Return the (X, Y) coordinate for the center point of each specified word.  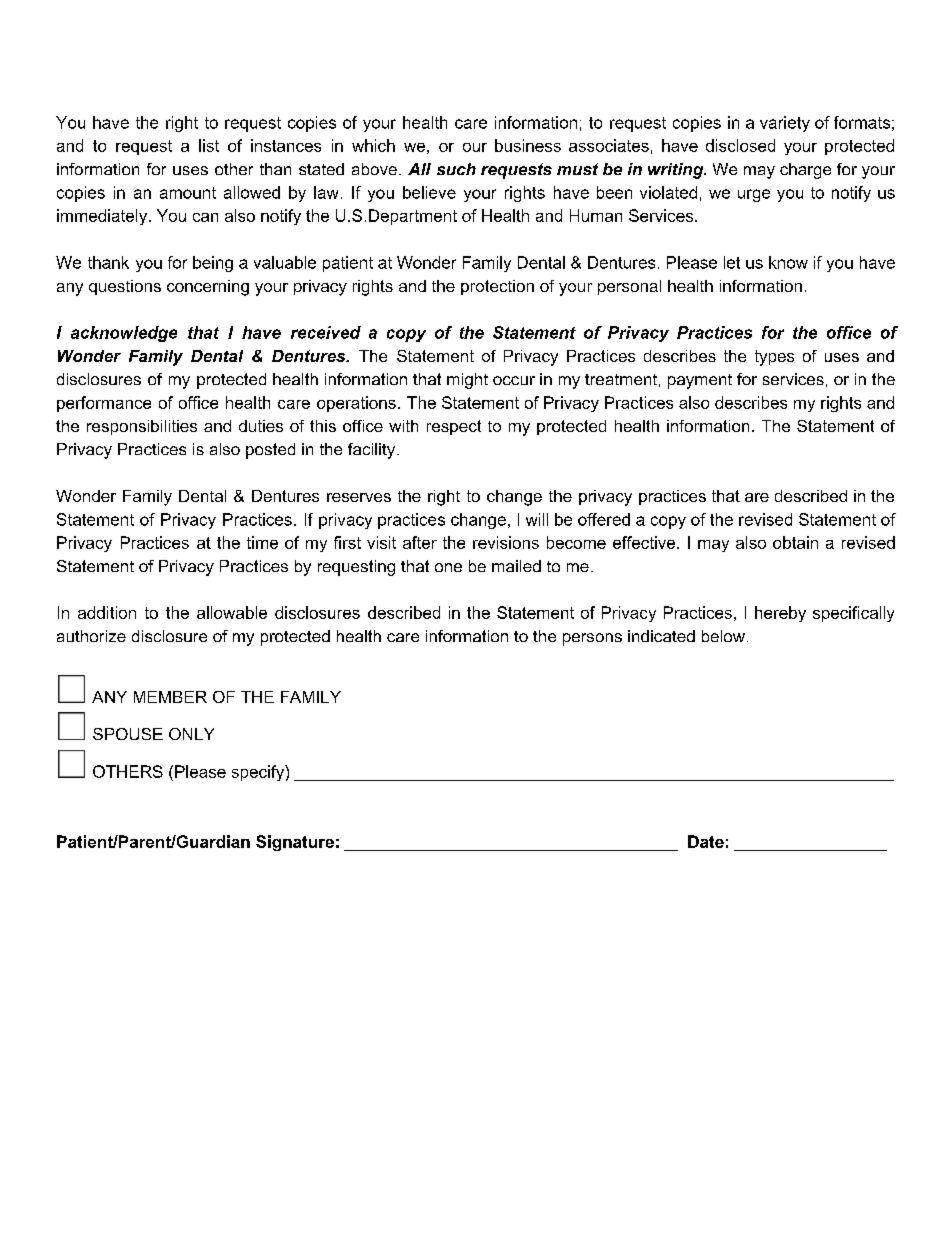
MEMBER (170, 697)
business (528, 145)
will (537, 519)
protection (497, 287)
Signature (295, 843)
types (774, 358)
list (209, 145)
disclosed (740, 145)
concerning (208, 288)
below (723, 636)
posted (270, 451)
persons (592, 639)
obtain (795, 542)
